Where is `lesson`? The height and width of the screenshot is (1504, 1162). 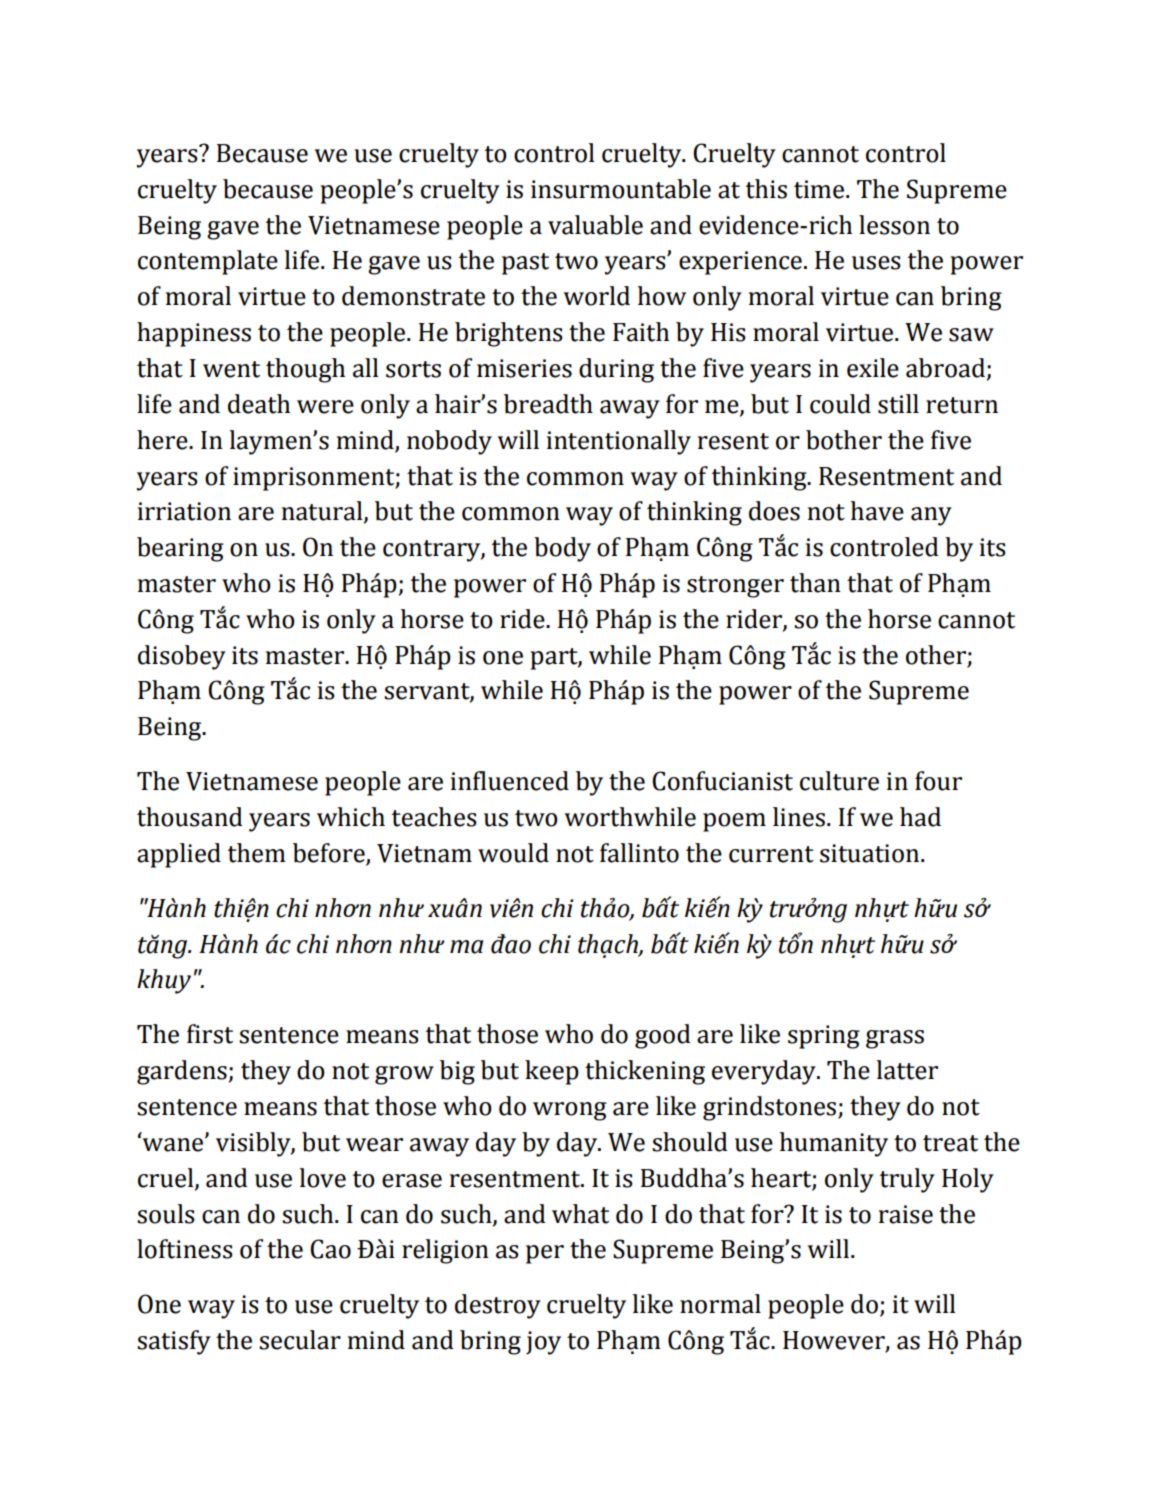
lesson is located at coordinates (894, 225).
